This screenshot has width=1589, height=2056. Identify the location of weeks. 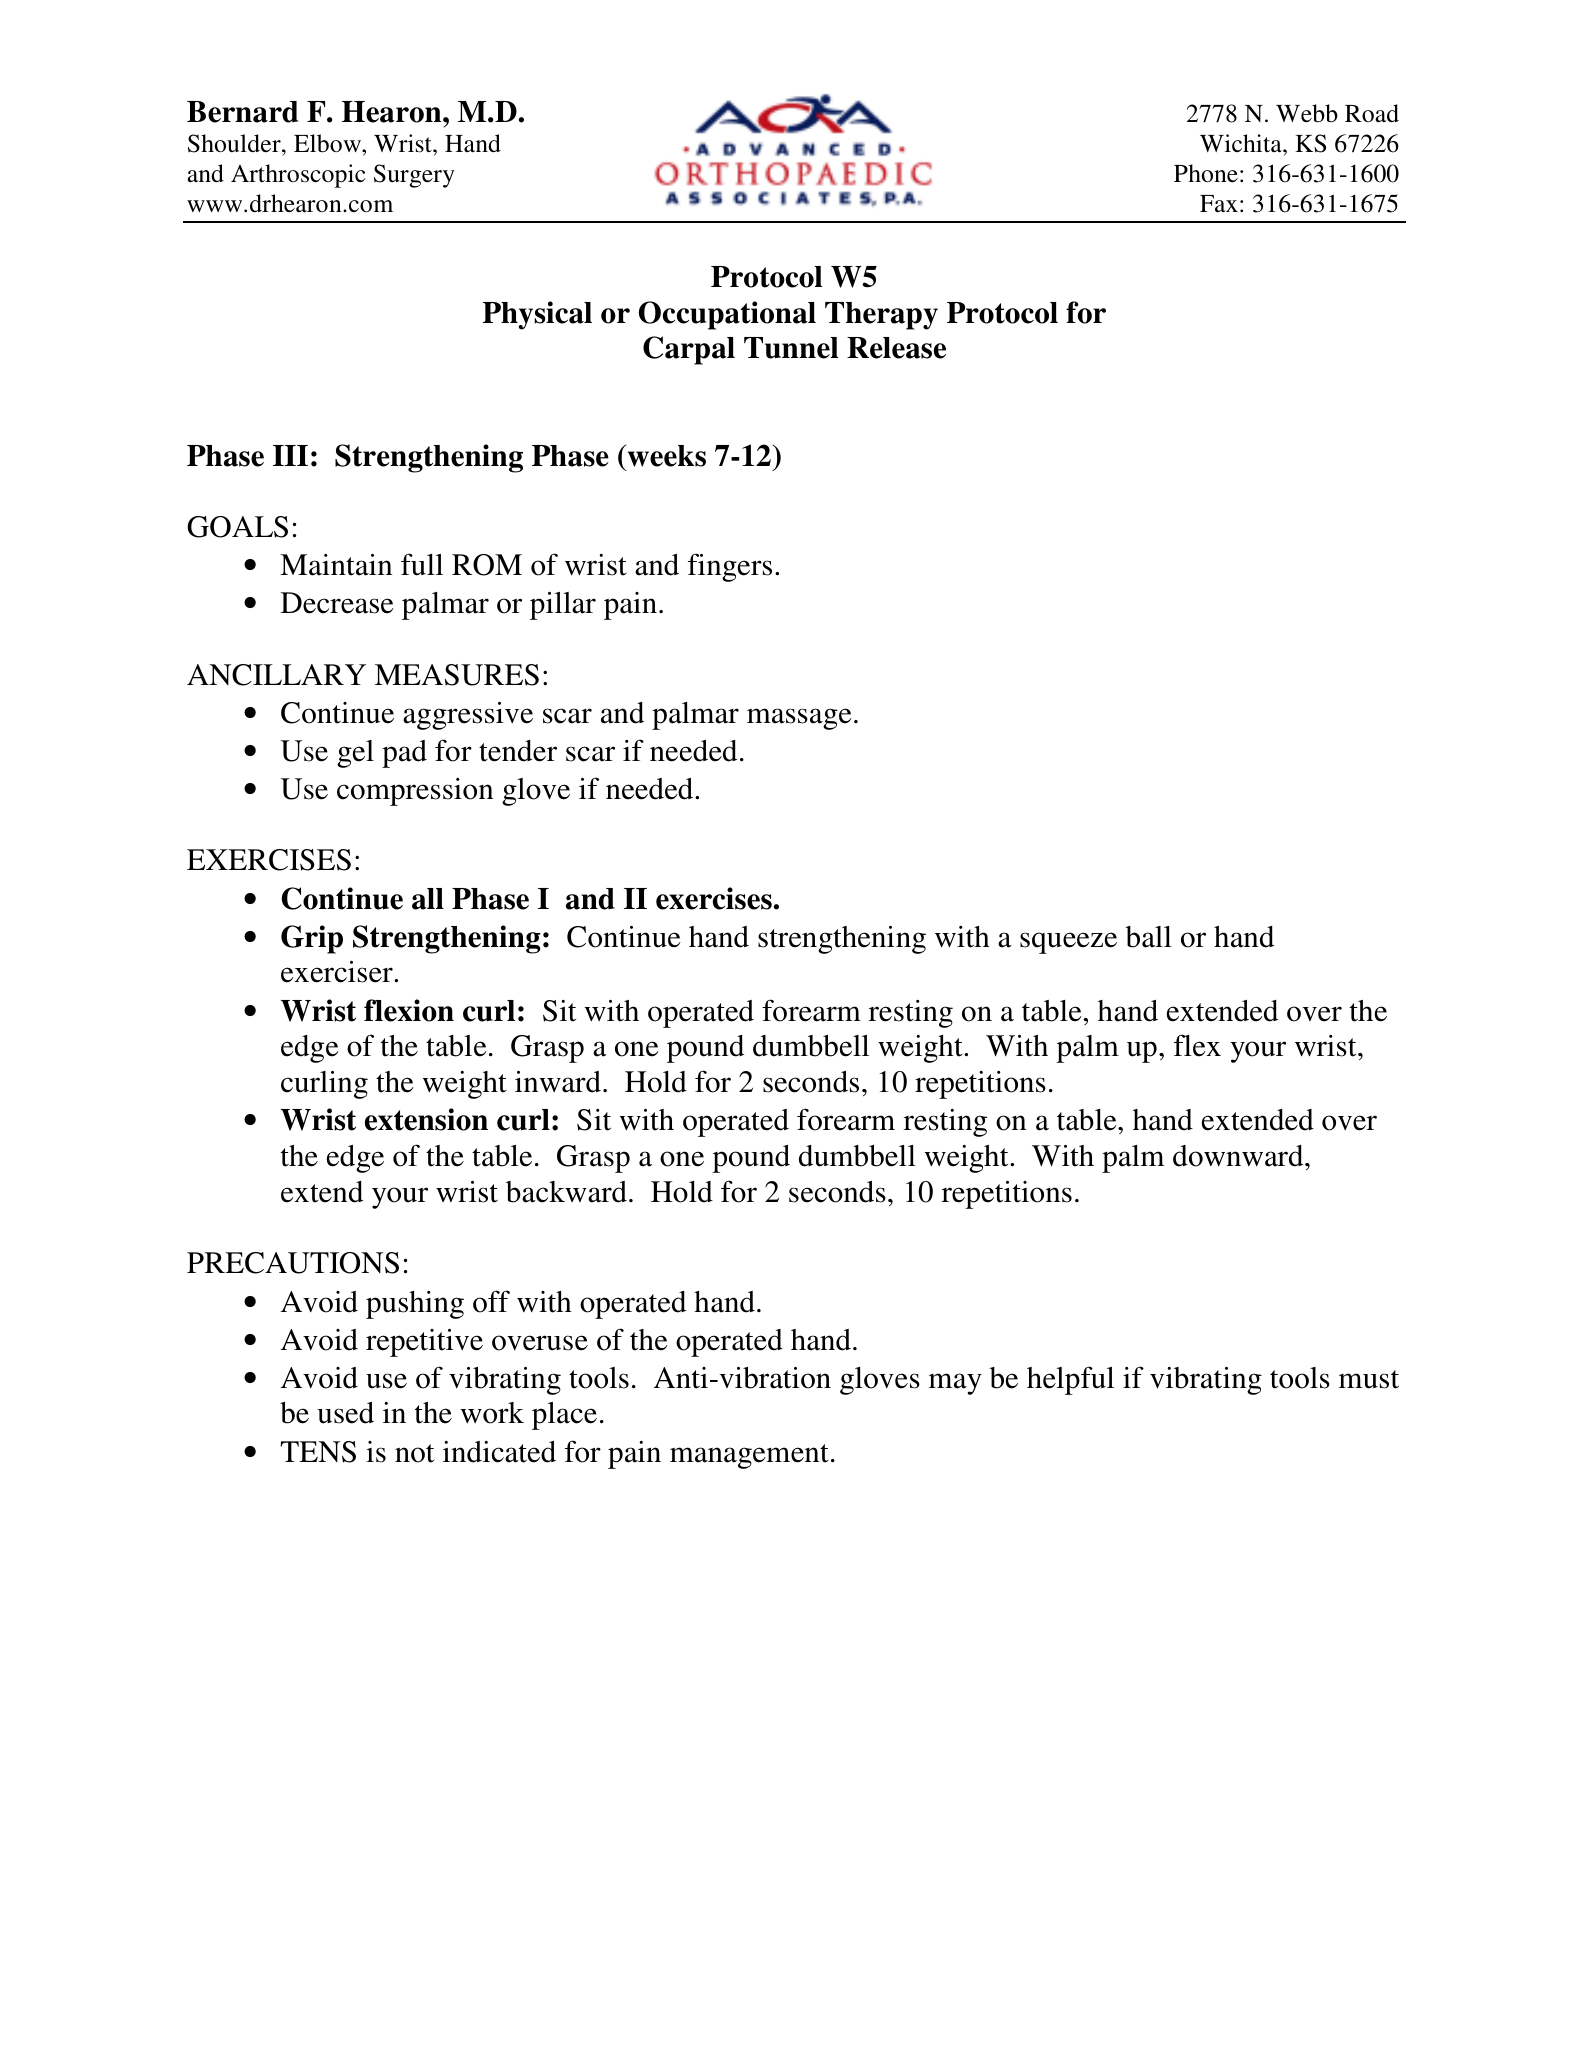
(665, 455).
